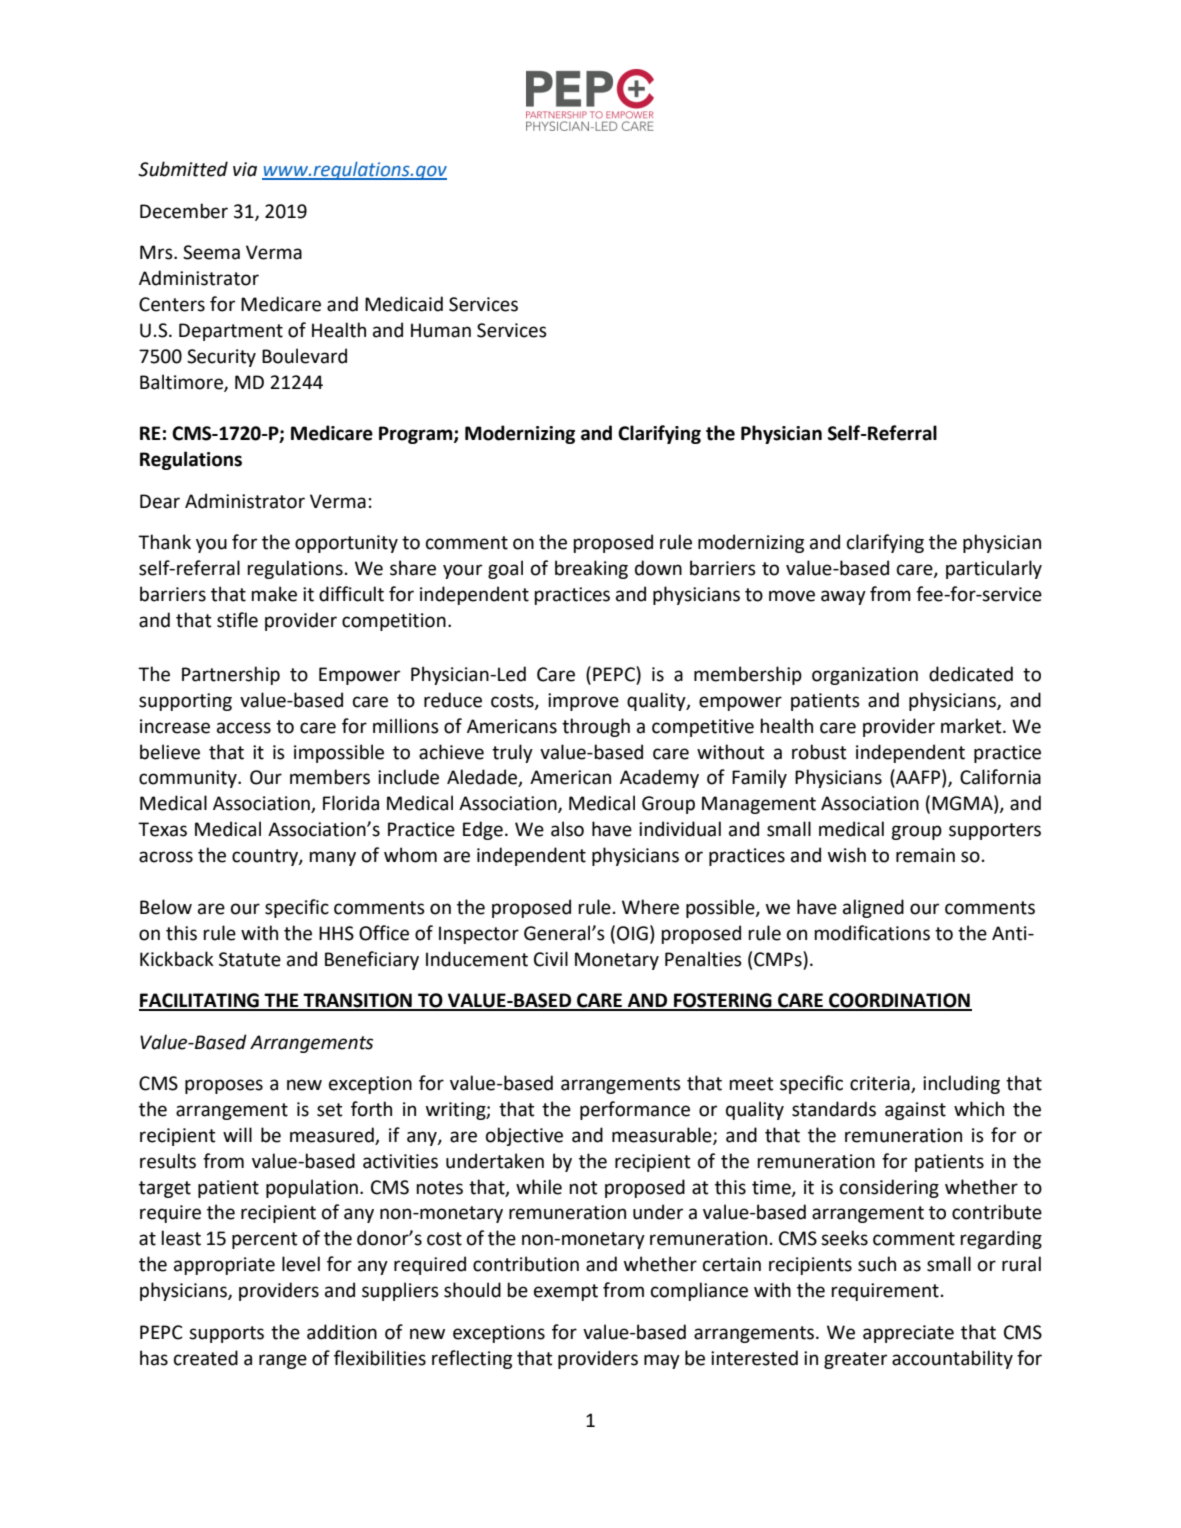  What do you see at coordinates (972, 726) in the screenshot?
I see `market` at bounding box center [972, 726].
